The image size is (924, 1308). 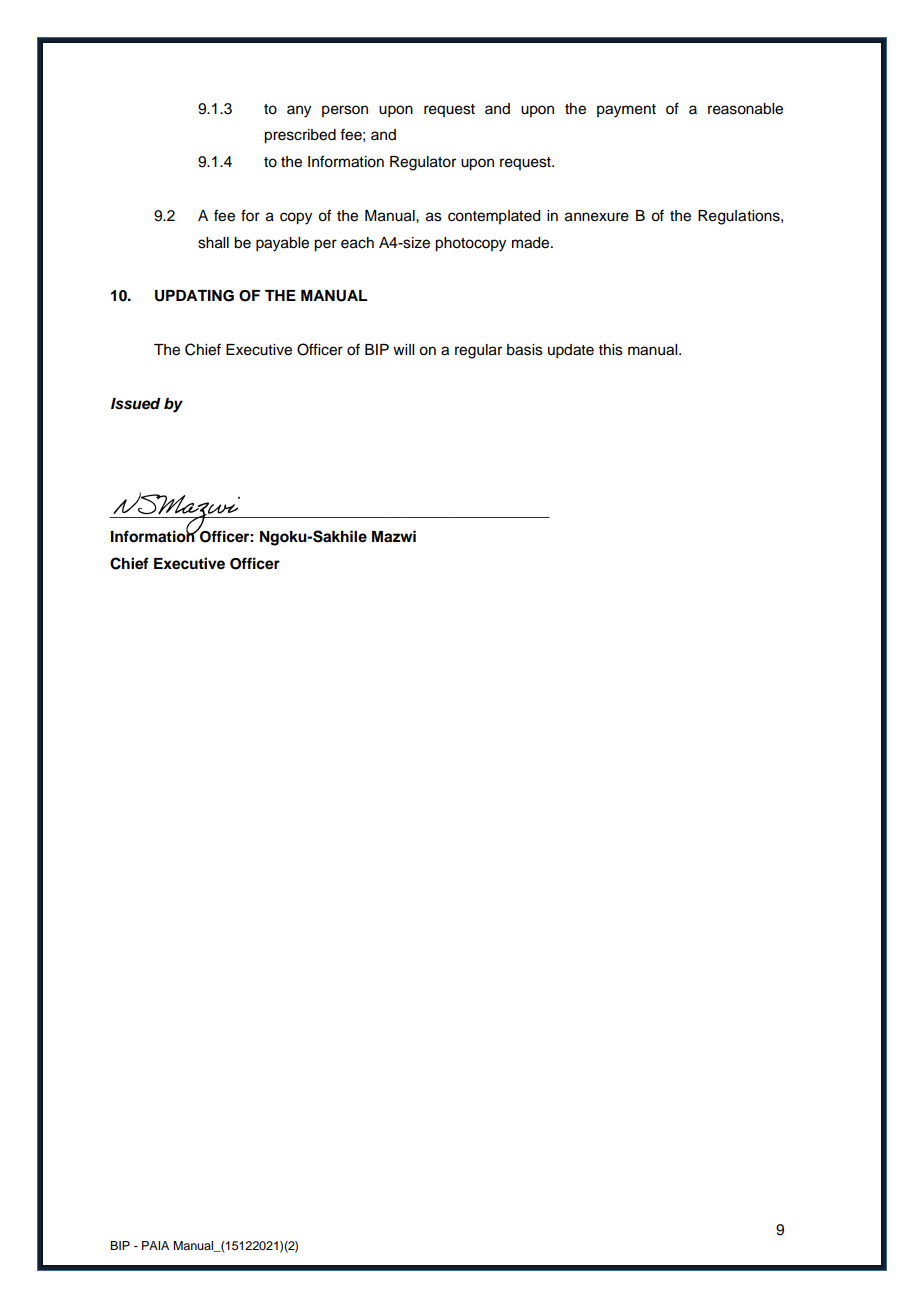 What do you see at coordinates (300, 136) in the screenshot?
I see `prescribed` at bounding box center [300, 136].
